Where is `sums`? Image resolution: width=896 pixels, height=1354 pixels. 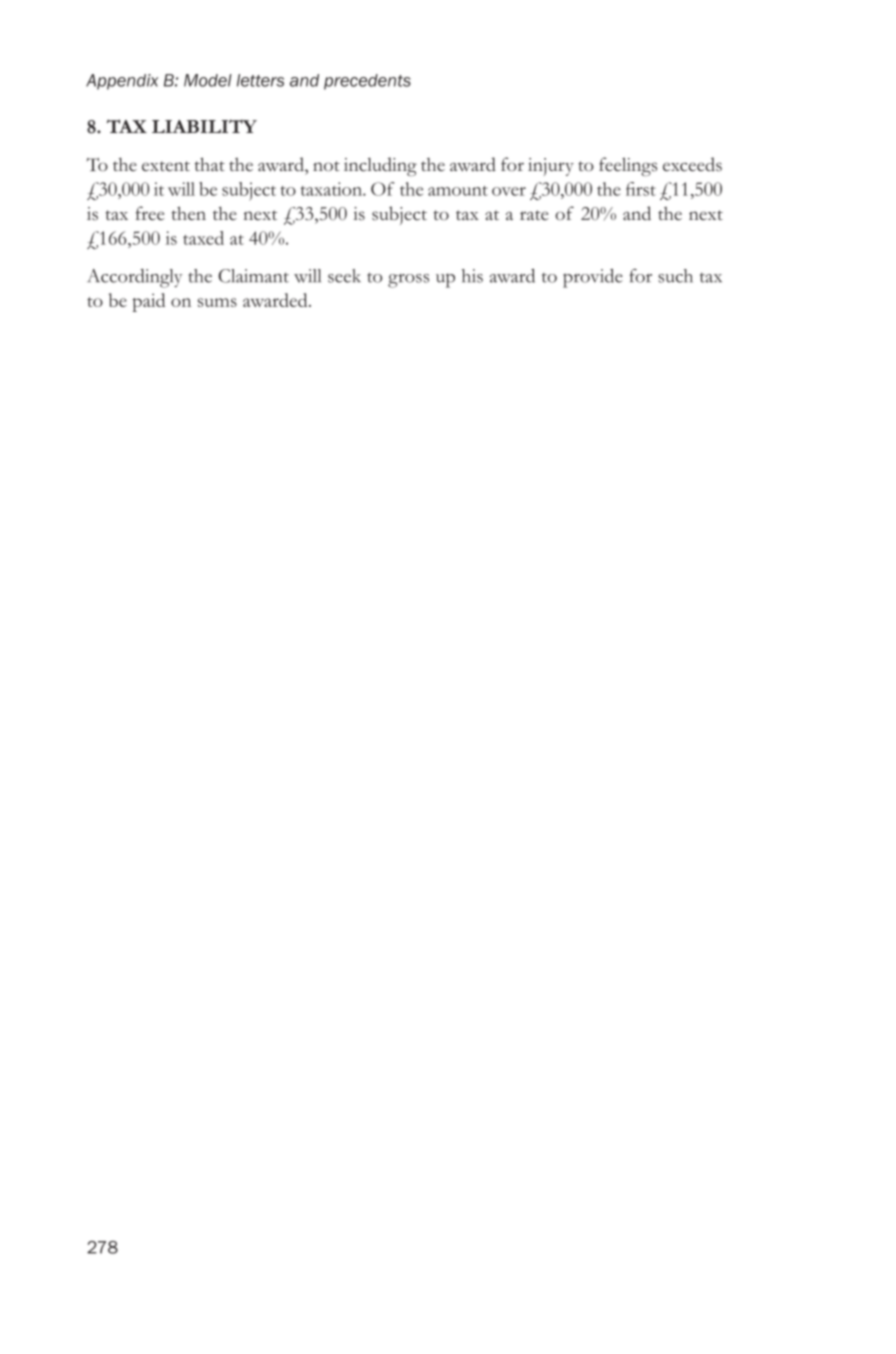 sums is located at coordinates (217, 302).
